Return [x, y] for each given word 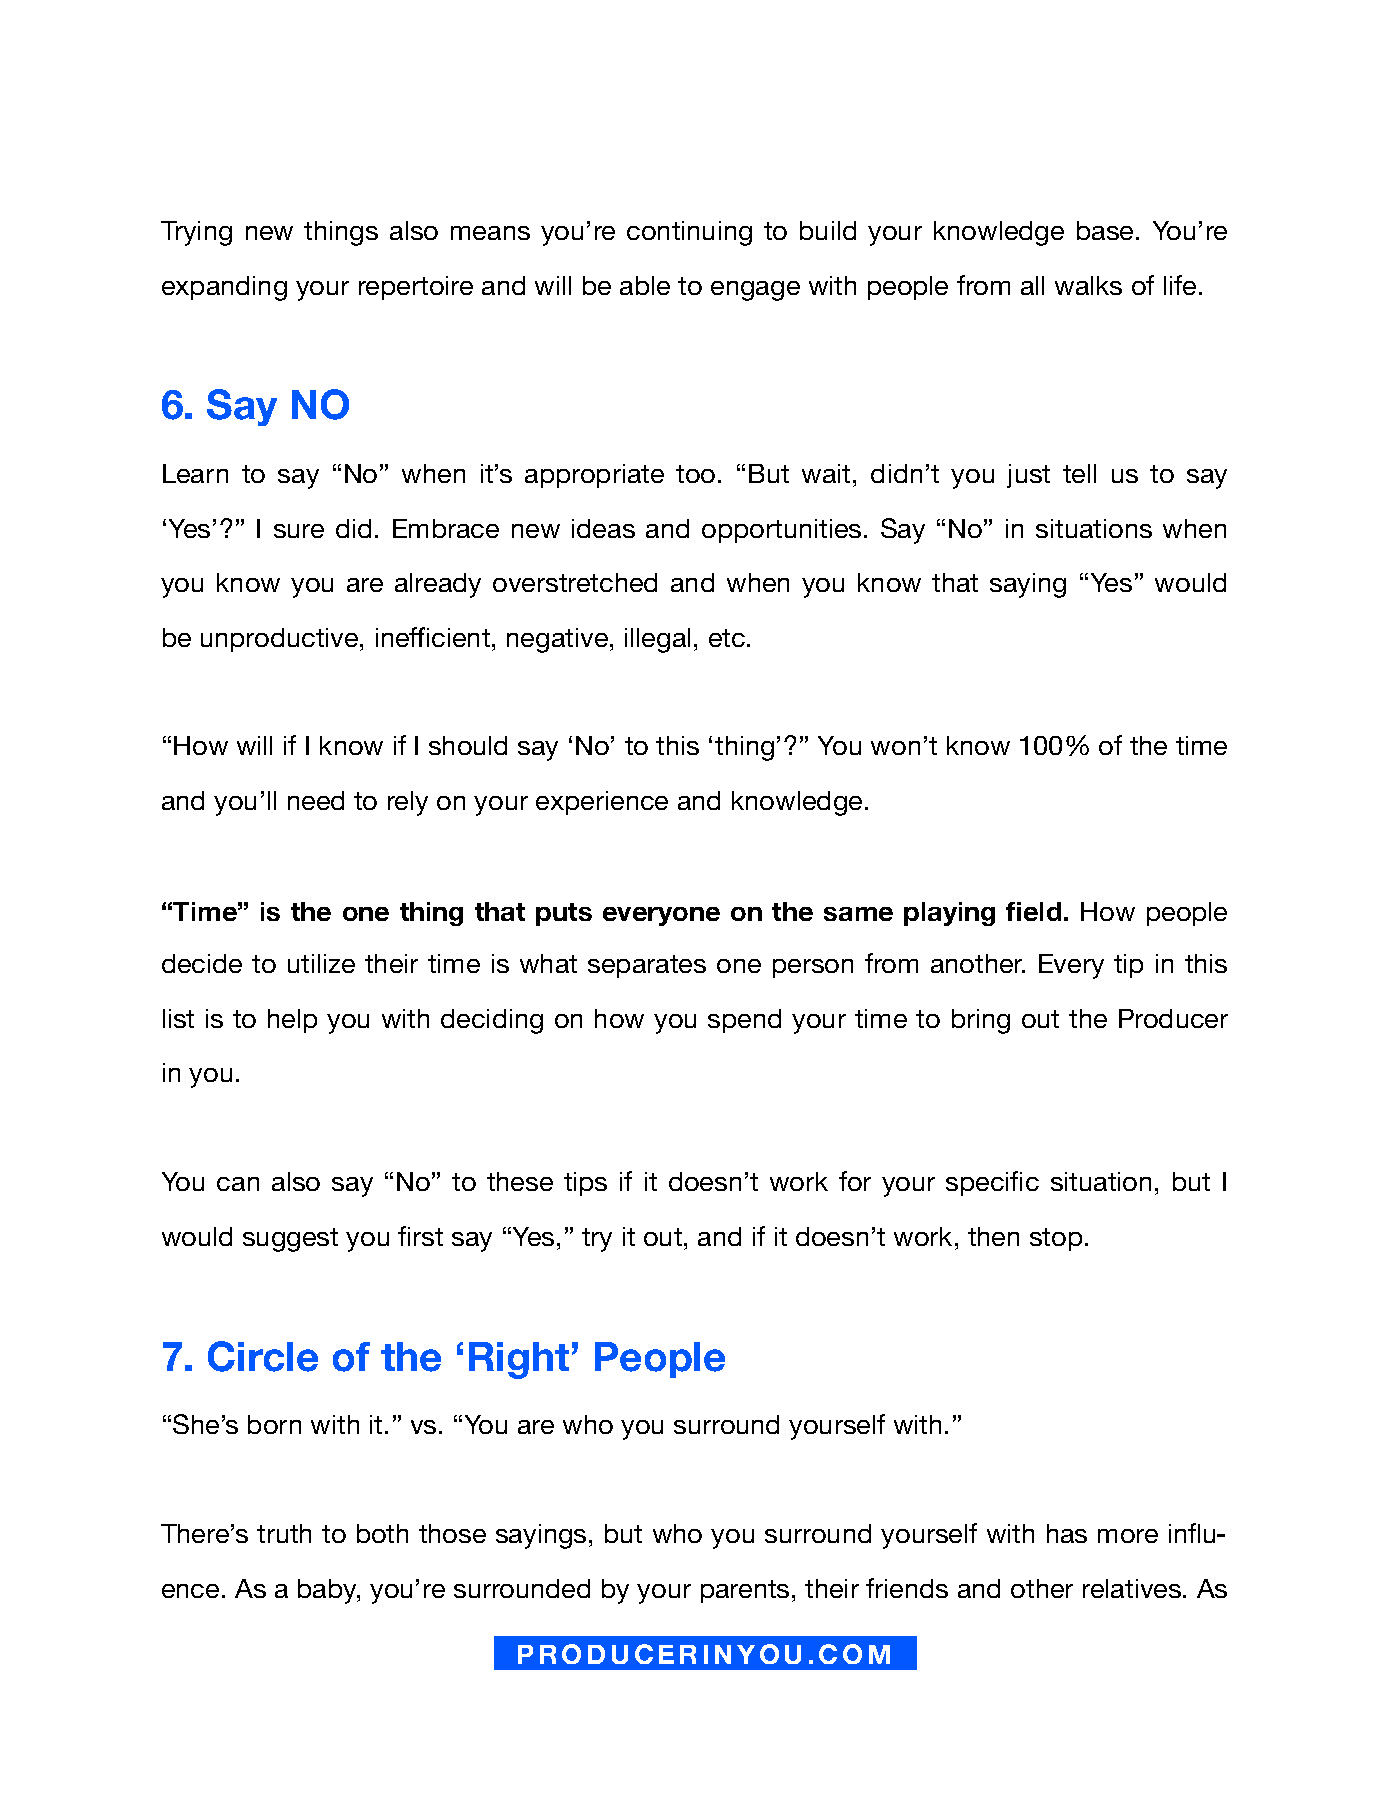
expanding [224, 288]
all [1032, 285]
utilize [321, 963]
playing [949, 914]
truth [284, 1533]
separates [647, 966]
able [645, 285]
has [1067, 1533]
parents [745, 1591]
